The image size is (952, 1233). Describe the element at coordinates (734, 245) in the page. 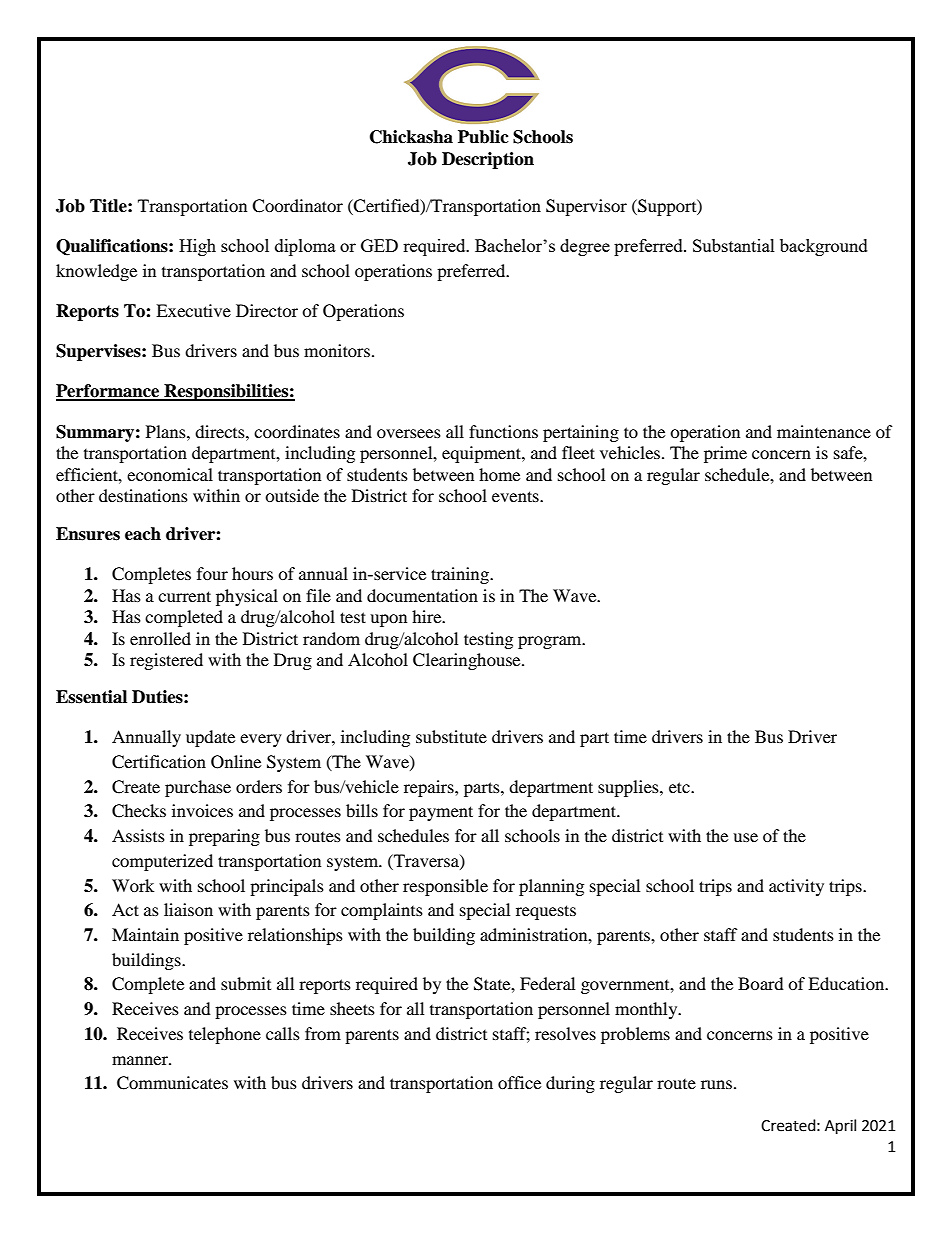

I see `Substantial` at that location.
